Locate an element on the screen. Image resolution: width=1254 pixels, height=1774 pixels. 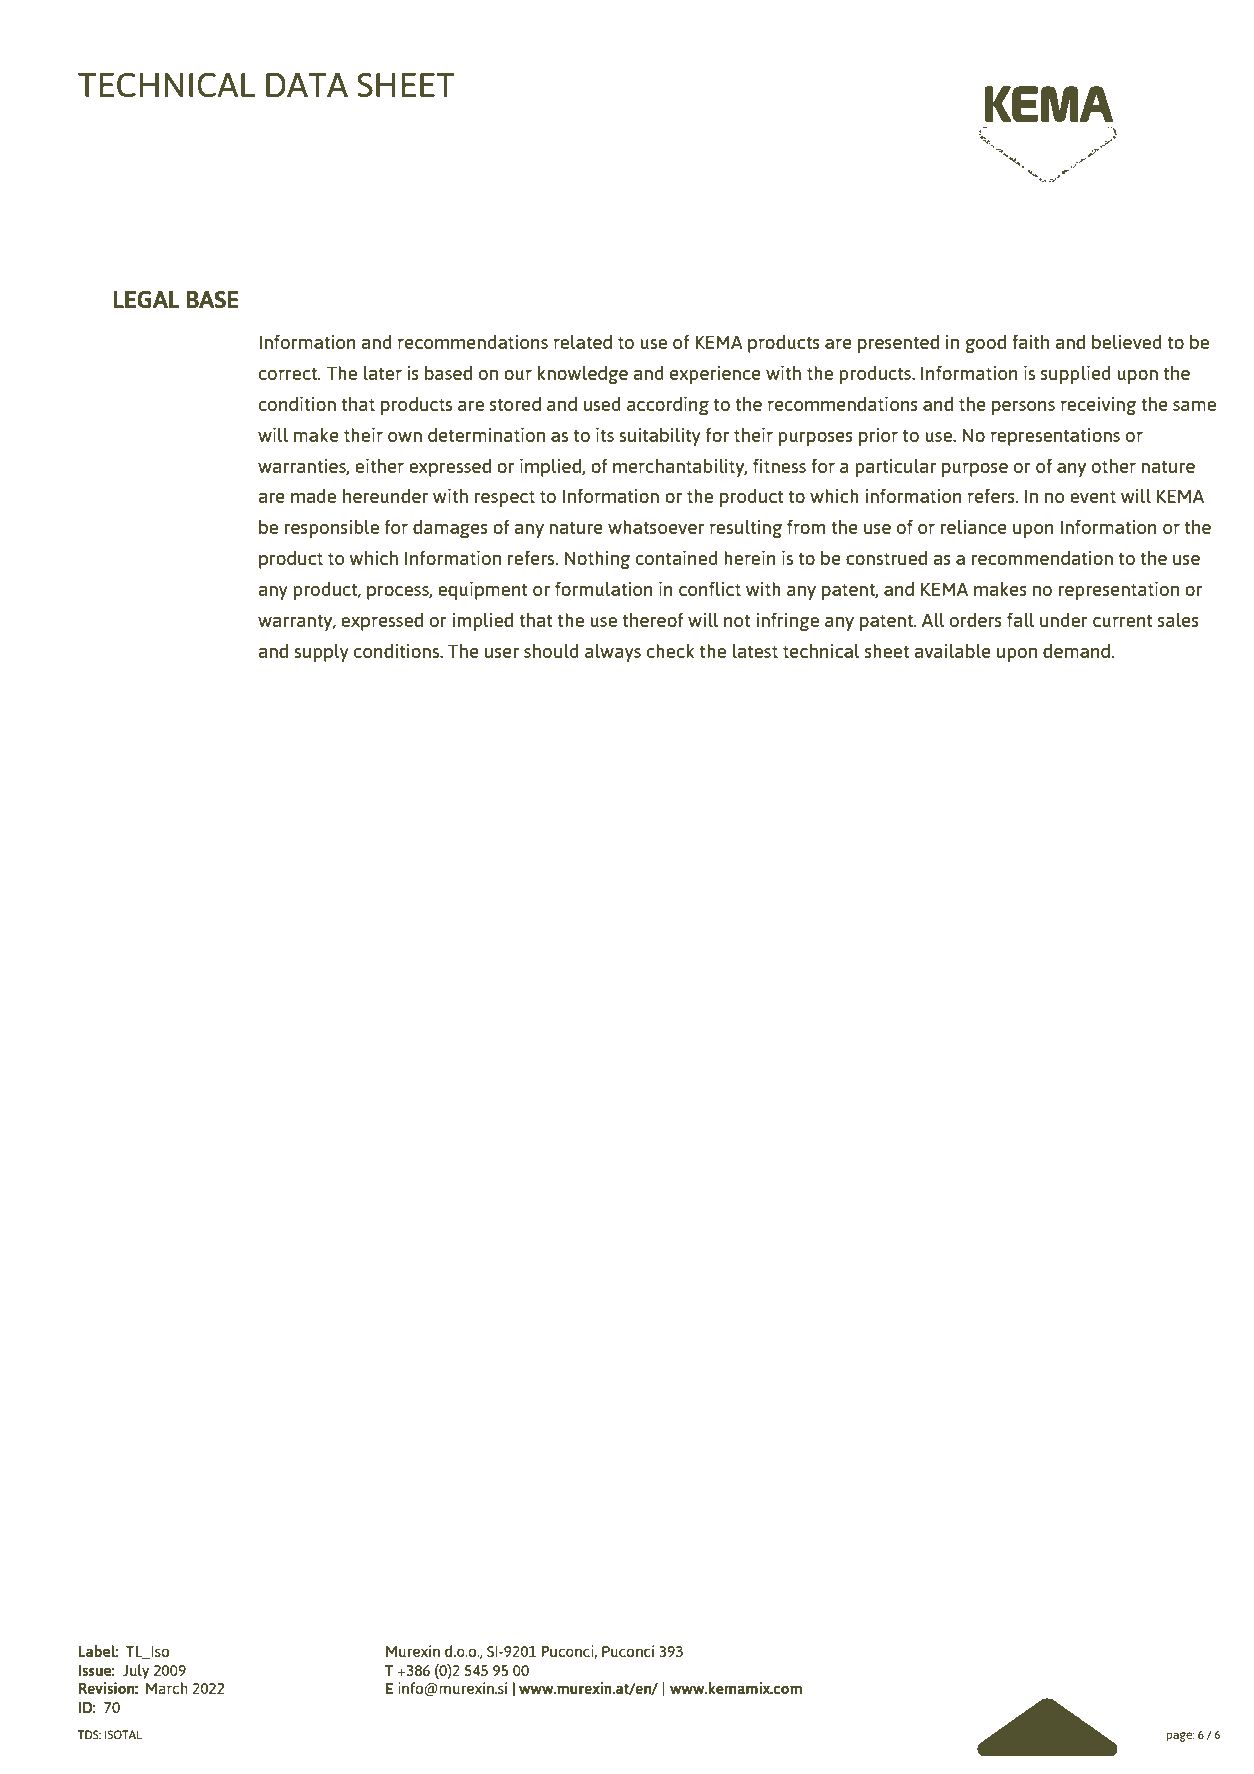
supply is located at coordinates (321, 653).
